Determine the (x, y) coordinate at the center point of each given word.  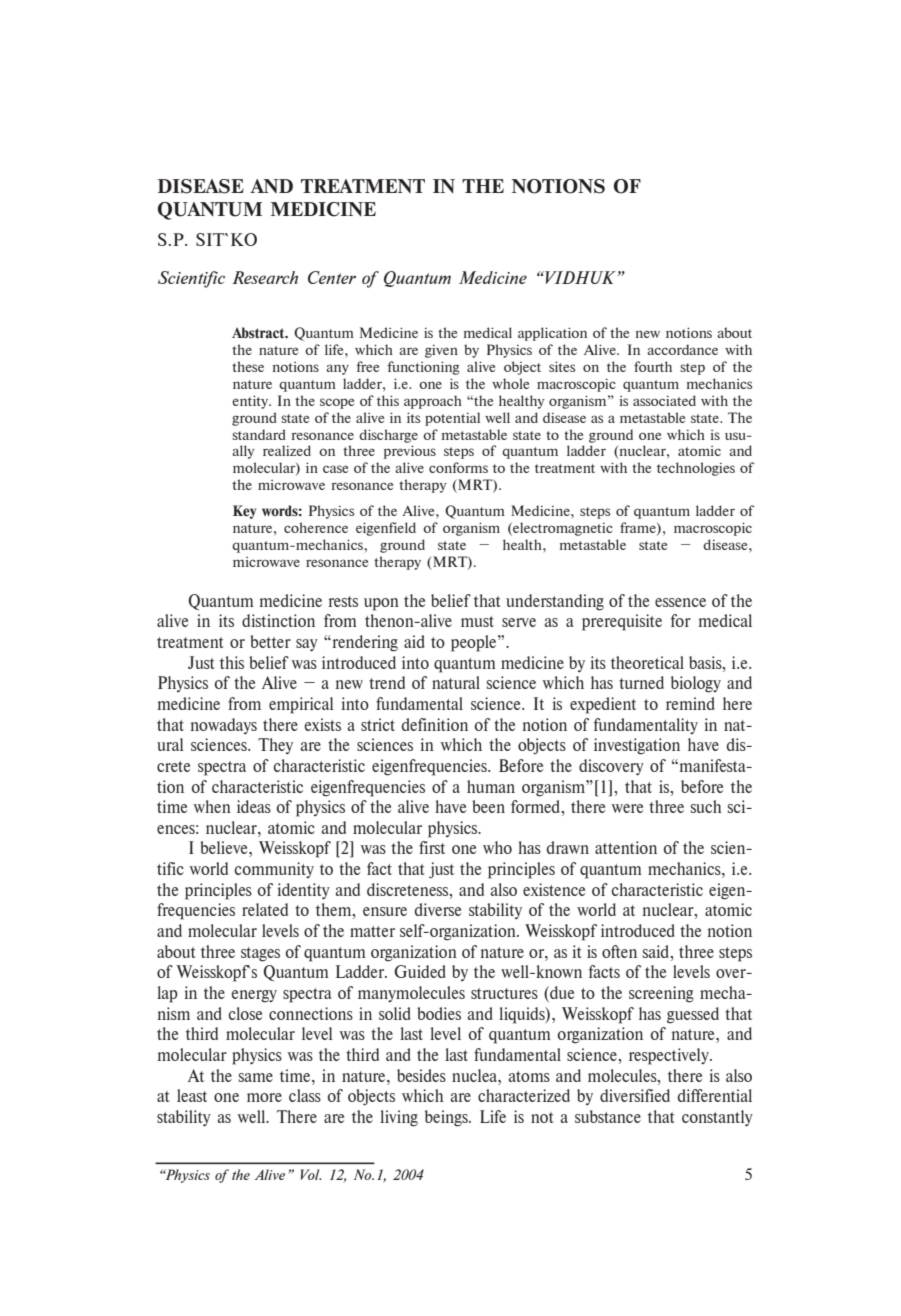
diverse (437, 909)
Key (244, 512)
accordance (682, 349)
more (264, 1097)
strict (378, 724)
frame (639, 528)
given (441, 351)
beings (447, 1118)
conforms (458, 467)
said (657, 951)
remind (690, 703)
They (275, 746)
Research (265, 277)
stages (260, 954)
